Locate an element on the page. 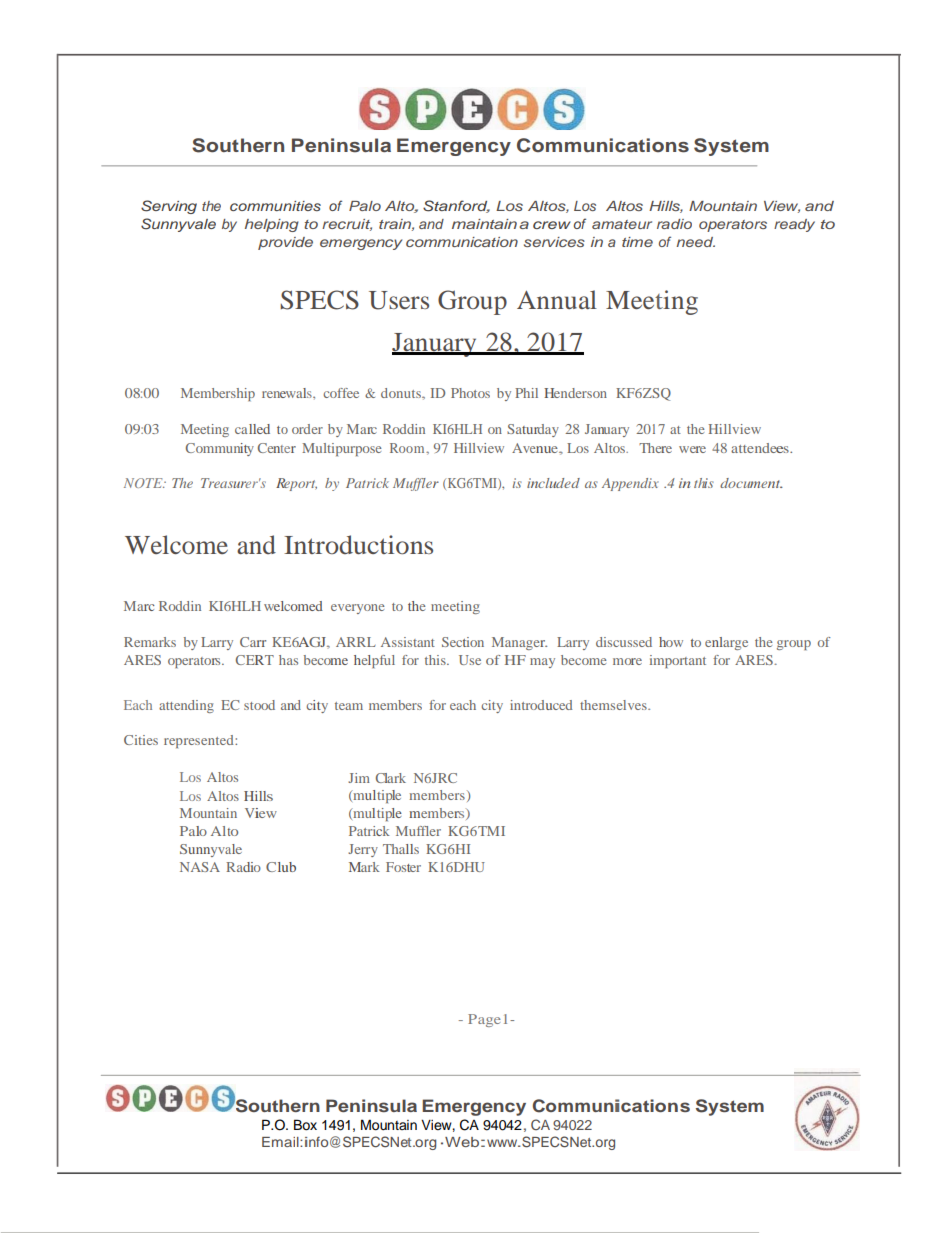 The width and height of the page is (952, 1233). Section is located at coordinates (463, 642).
